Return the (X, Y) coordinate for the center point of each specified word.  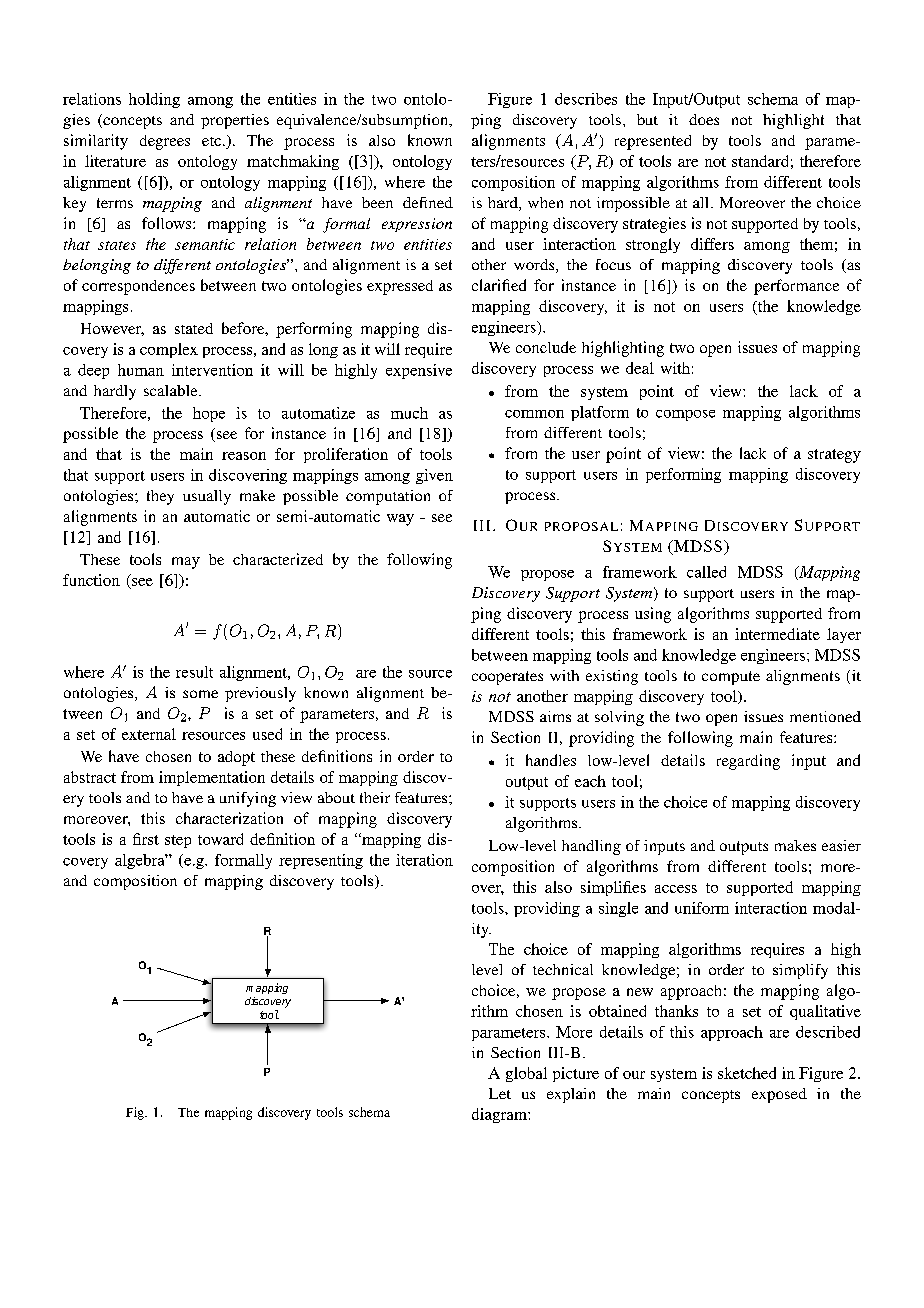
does (704, 119)
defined (428, 202)
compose (685, 415)
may (186, 563)
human (141, 370)
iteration (424, 860)
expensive (419, 371)
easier (841, 845)
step (178, 841)
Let (500, 1093)
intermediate (777, 634)
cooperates (507, 678)
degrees (165, 142)
